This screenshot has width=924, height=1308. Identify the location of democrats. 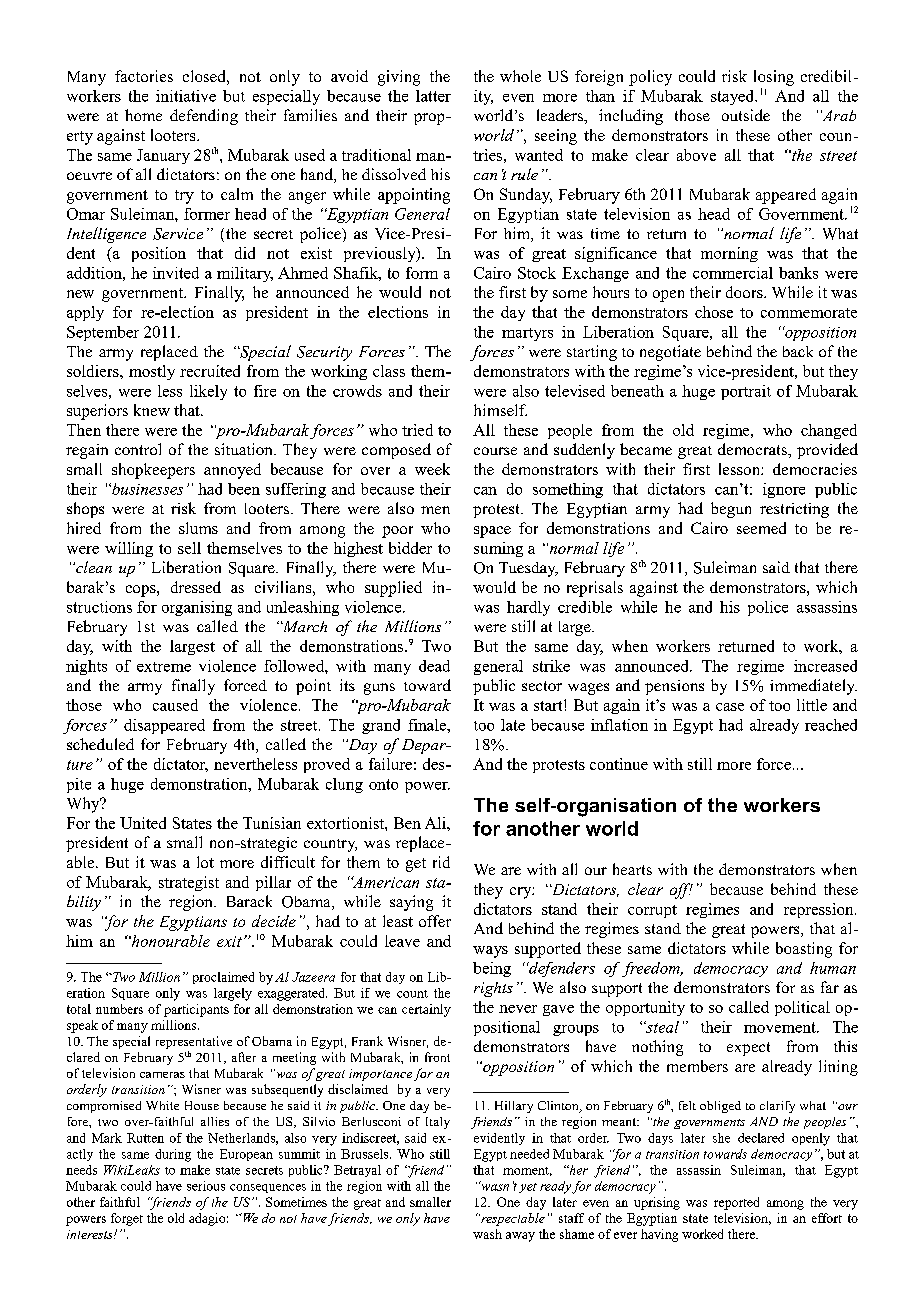
(753, 449).
